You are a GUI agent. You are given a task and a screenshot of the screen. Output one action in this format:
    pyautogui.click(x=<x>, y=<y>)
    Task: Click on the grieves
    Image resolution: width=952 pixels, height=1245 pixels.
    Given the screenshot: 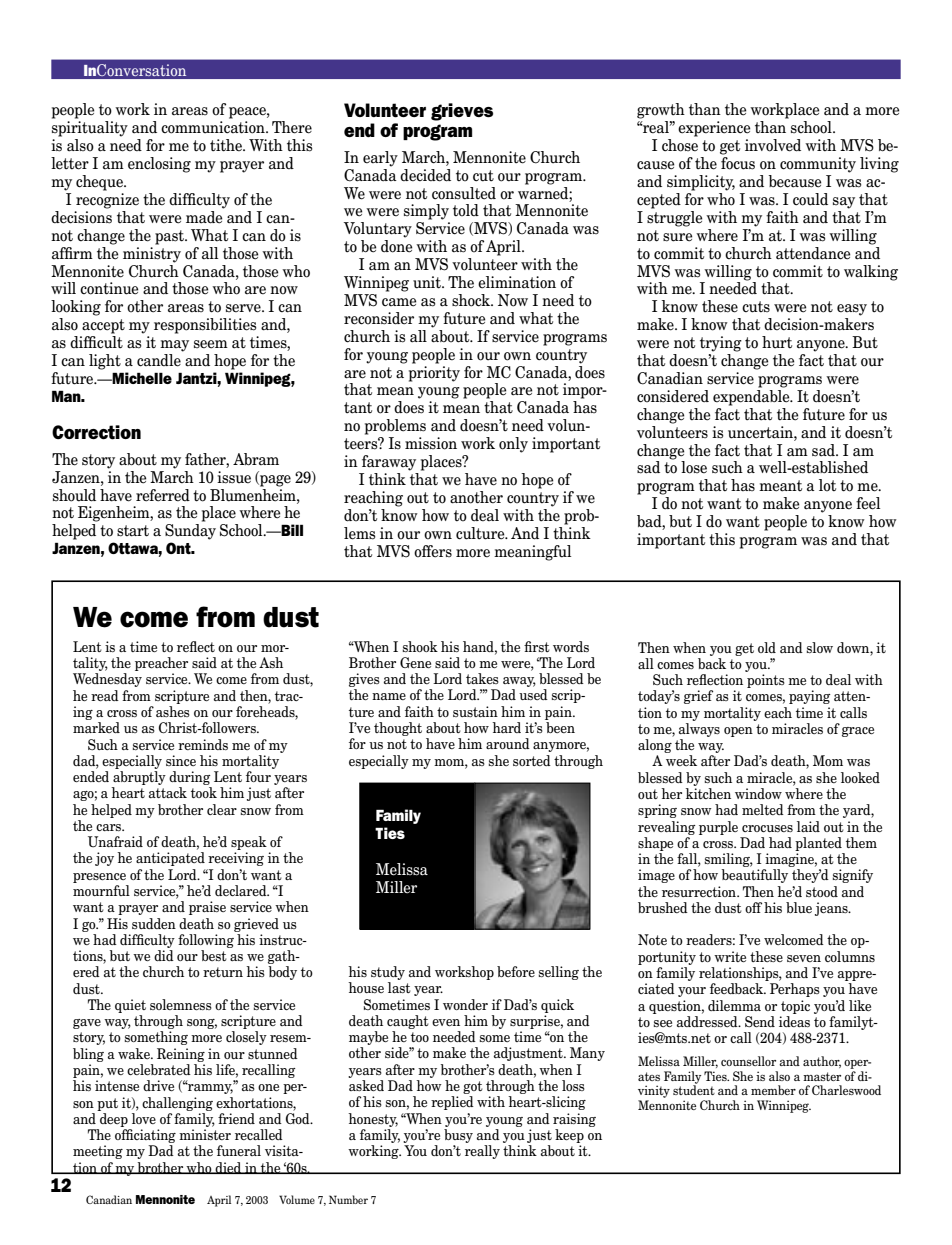 What is the action you would take?
    pyautogui.click(x=462, y=112)
